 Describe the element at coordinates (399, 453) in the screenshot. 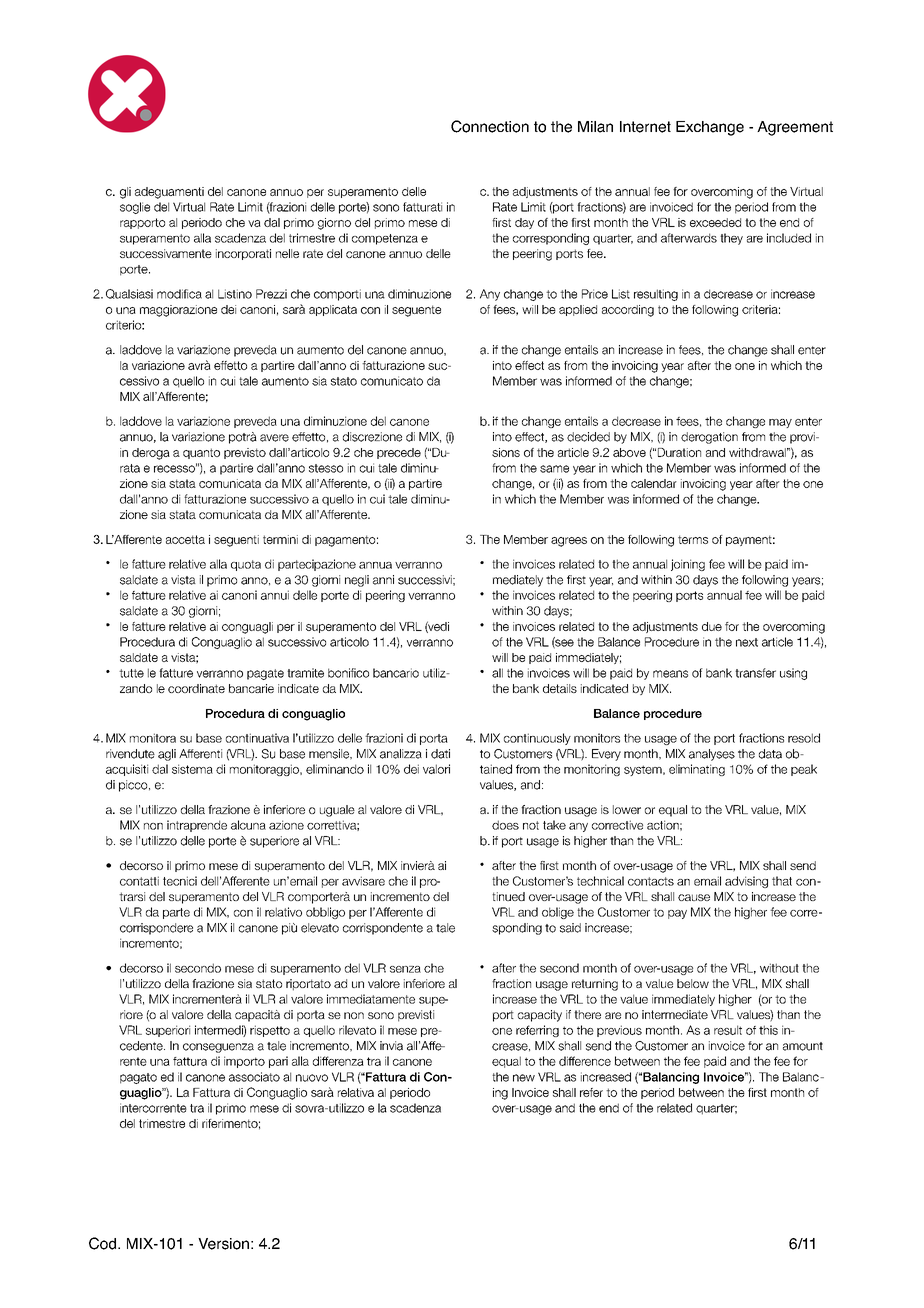

I see `precede` at that location.
